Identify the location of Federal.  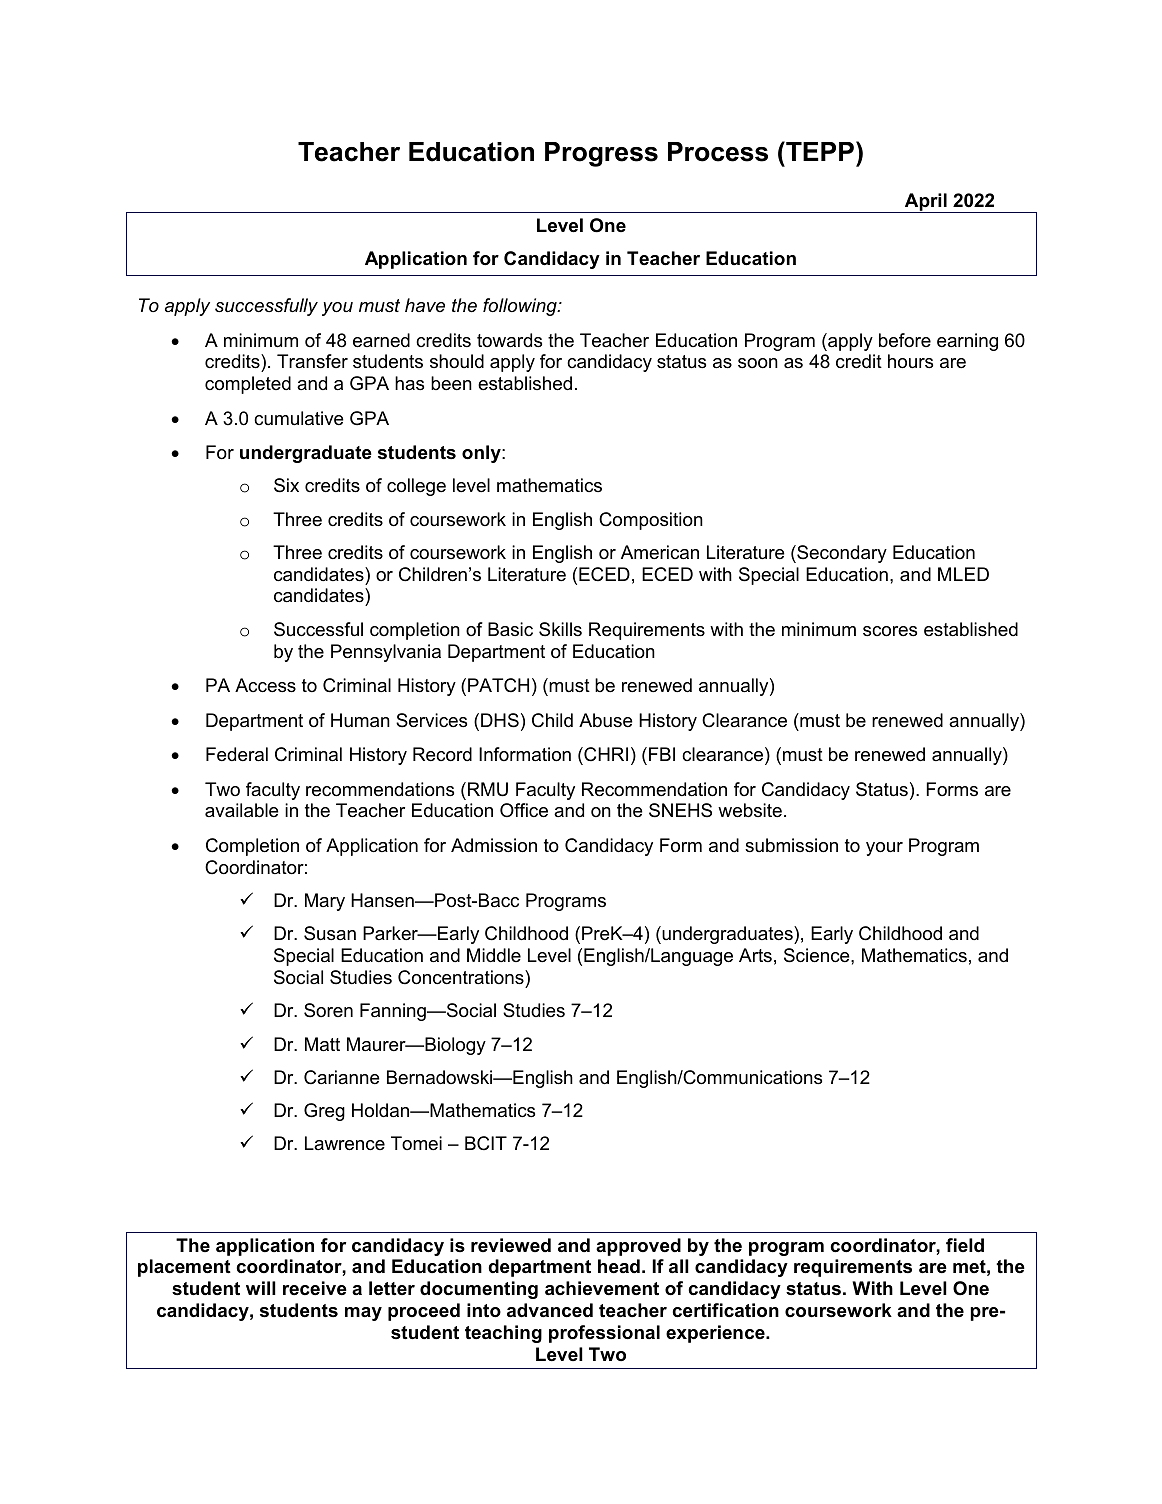
(237, 754).
